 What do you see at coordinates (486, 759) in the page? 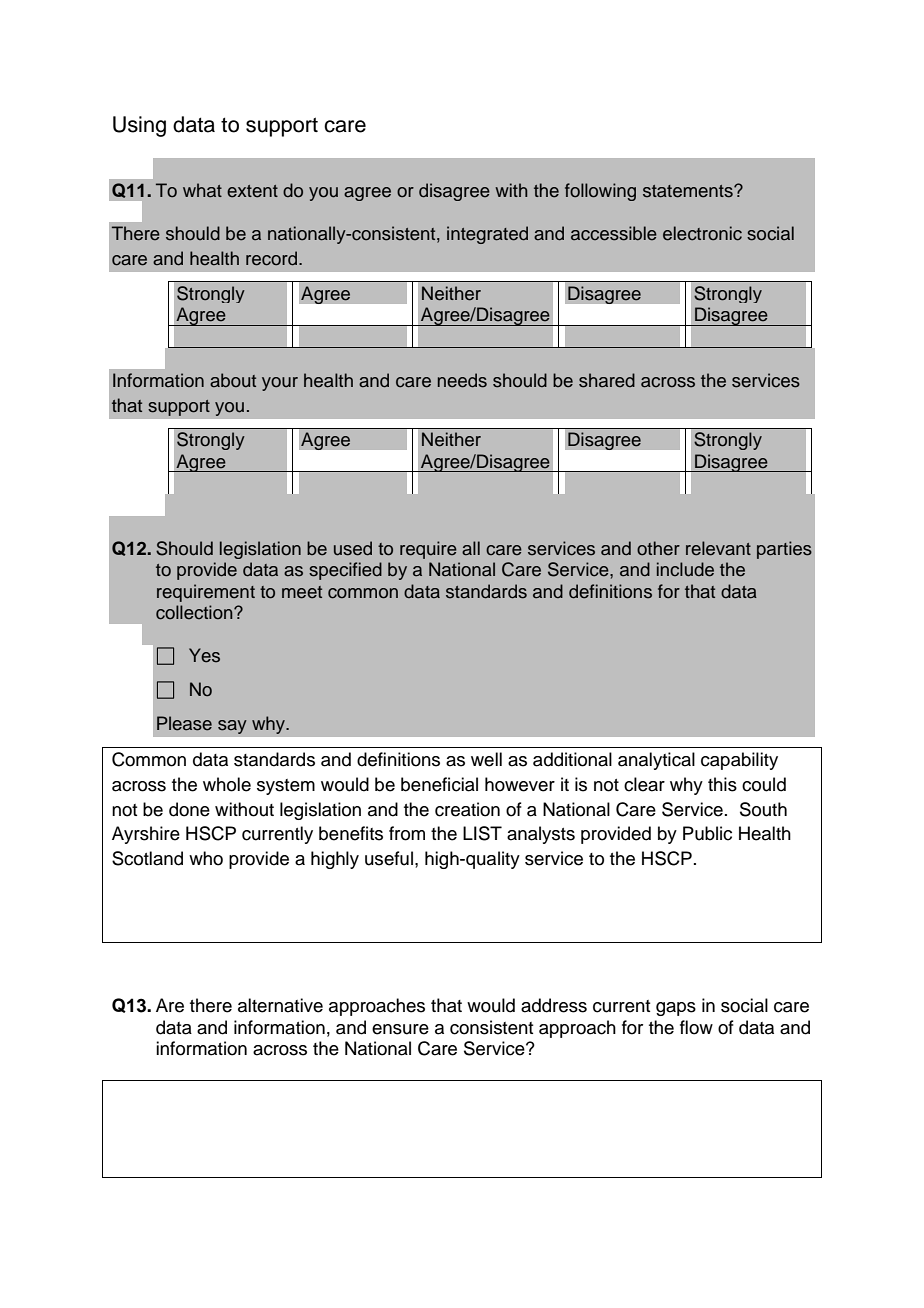
I see `well` at bounding box center [486, 759].
